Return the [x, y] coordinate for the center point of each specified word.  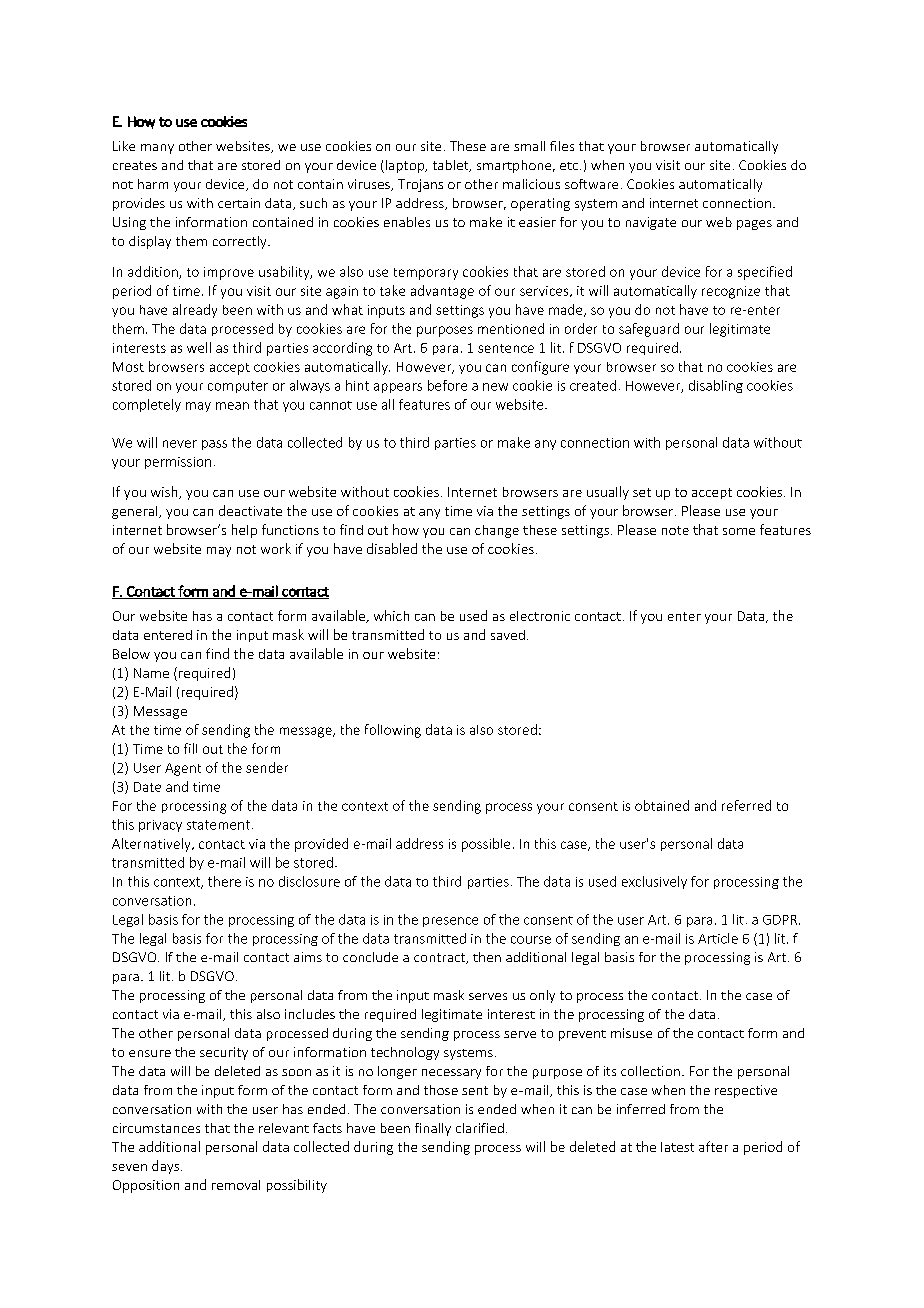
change [497, 531]
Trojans [420, 185]
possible [486, 845]
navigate [651, 223]
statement [218, 825]
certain [239, 203]
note [675, 530]
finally [433, 1129]
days [167, 1167]
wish [165, 492]
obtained [662, 805]
